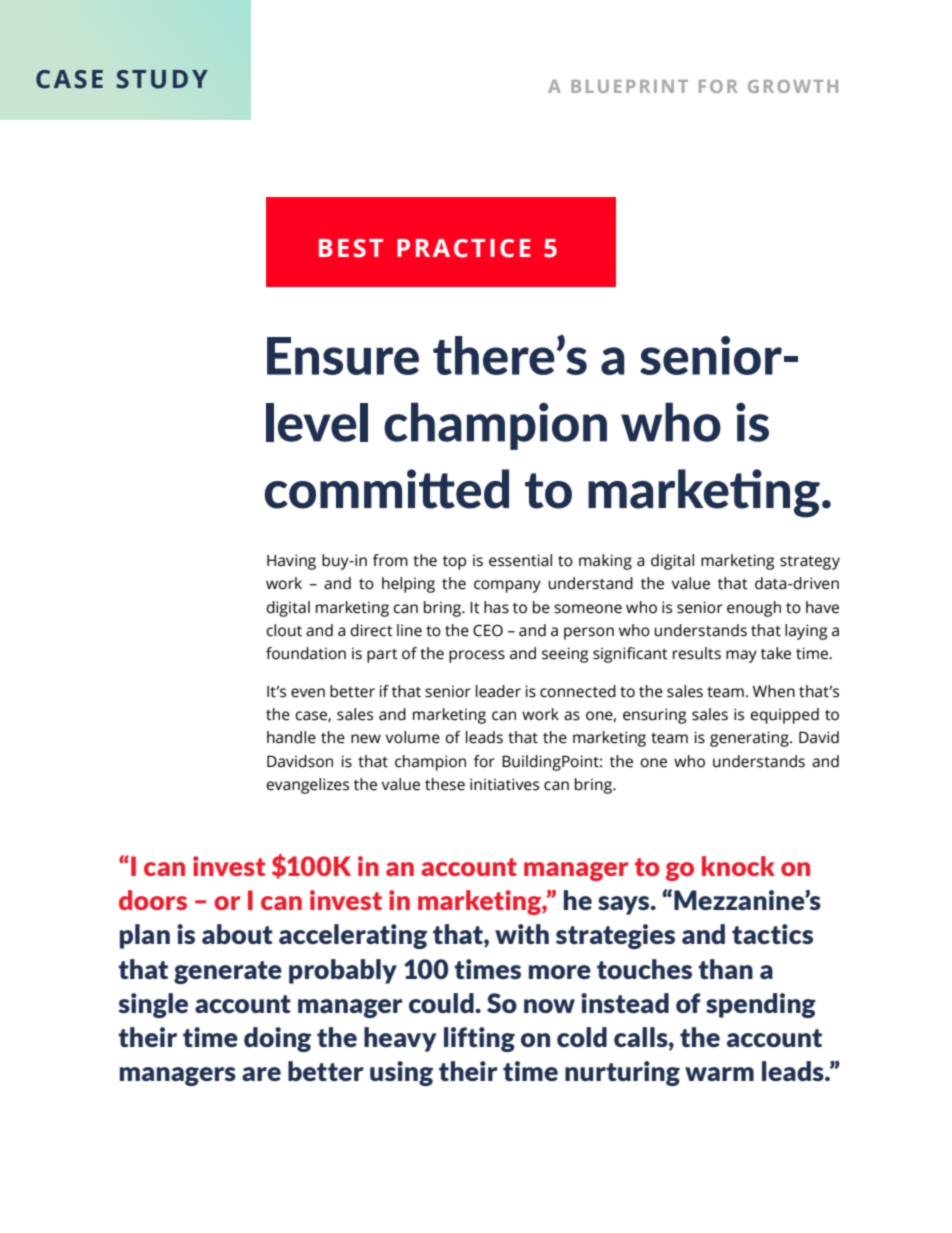  Describe the element at coordinates (504, 784) in the screenshot. I see `initiatives` at that location.
